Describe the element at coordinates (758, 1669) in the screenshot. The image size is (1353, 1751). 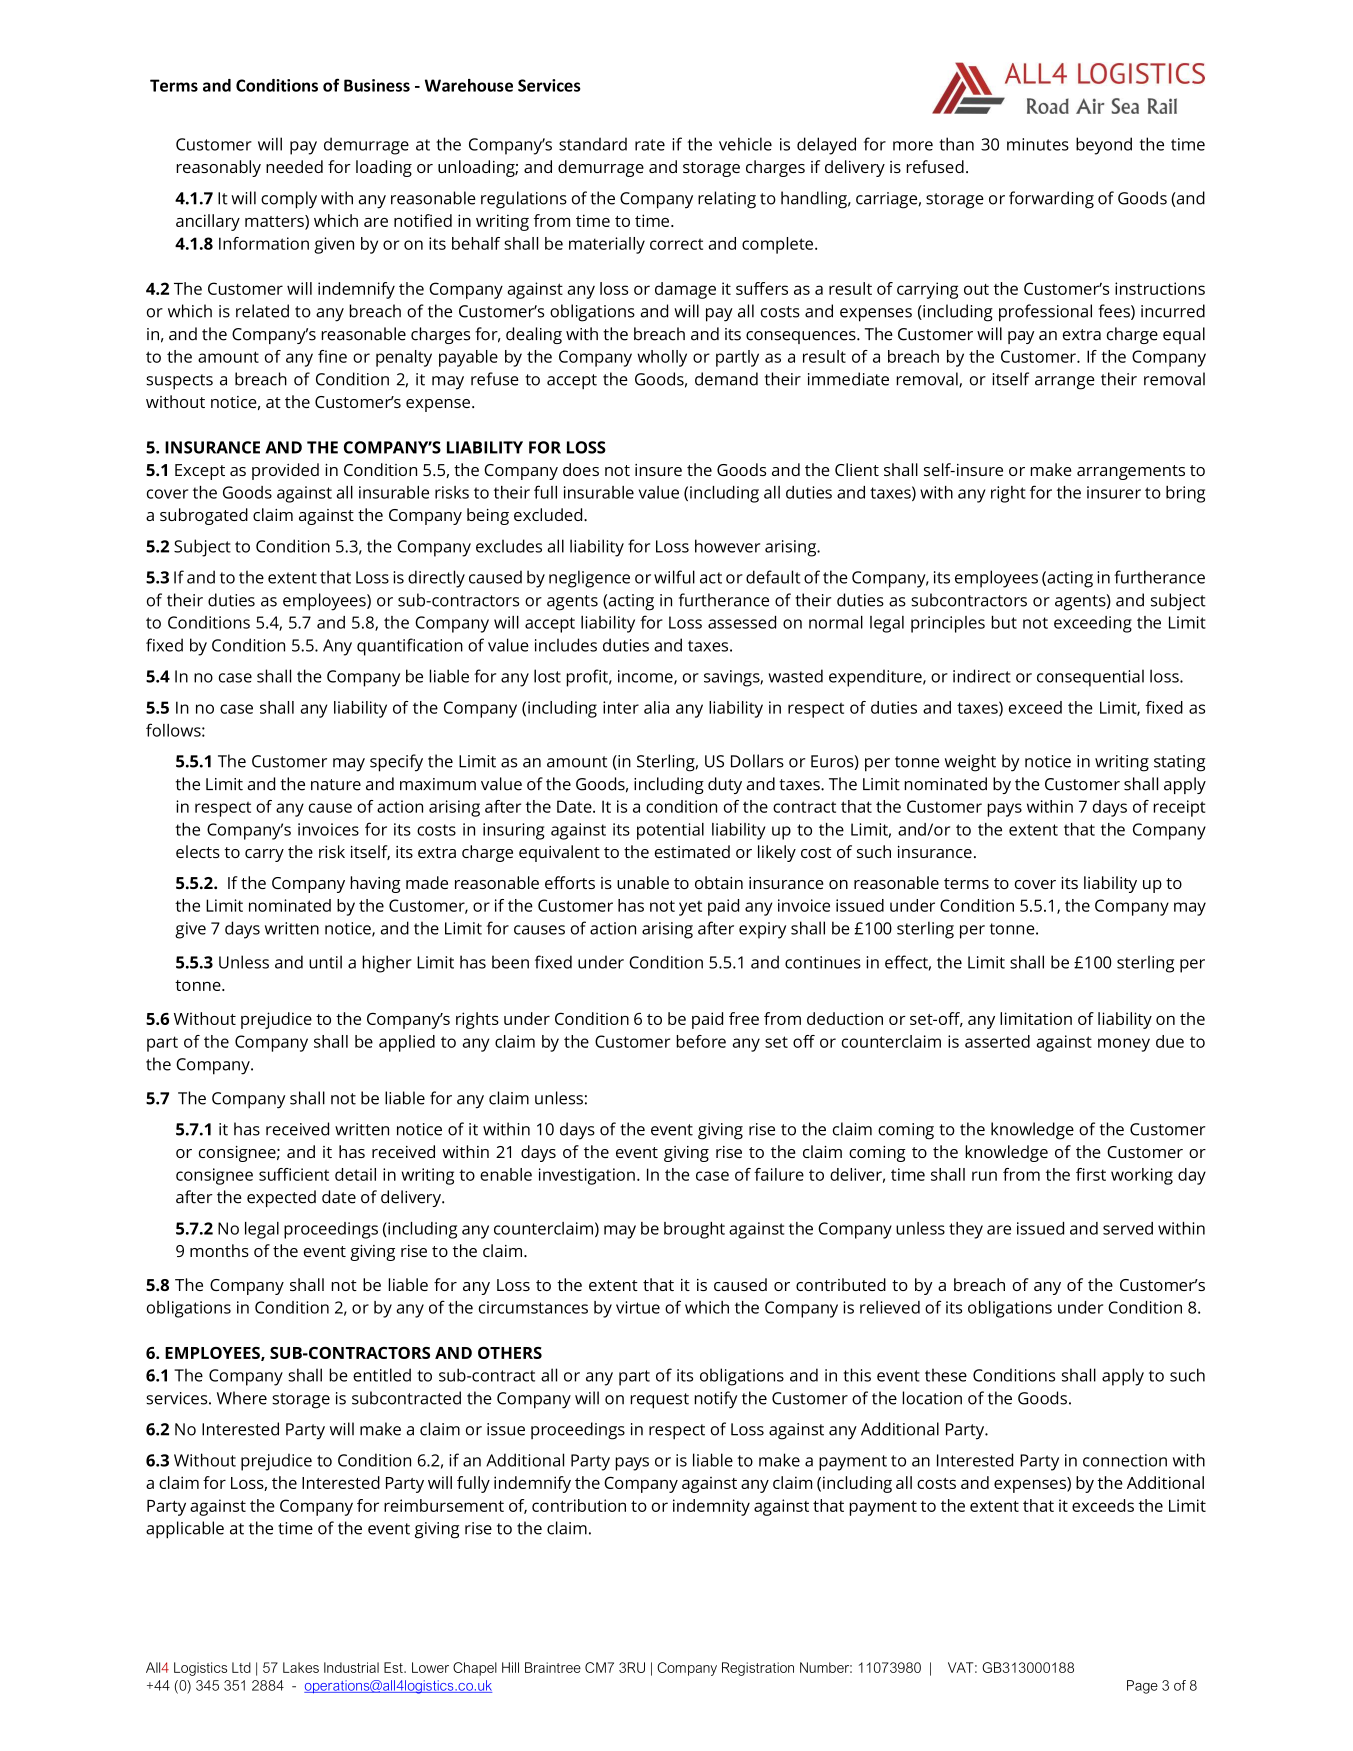
I see `Registration` at that location.
